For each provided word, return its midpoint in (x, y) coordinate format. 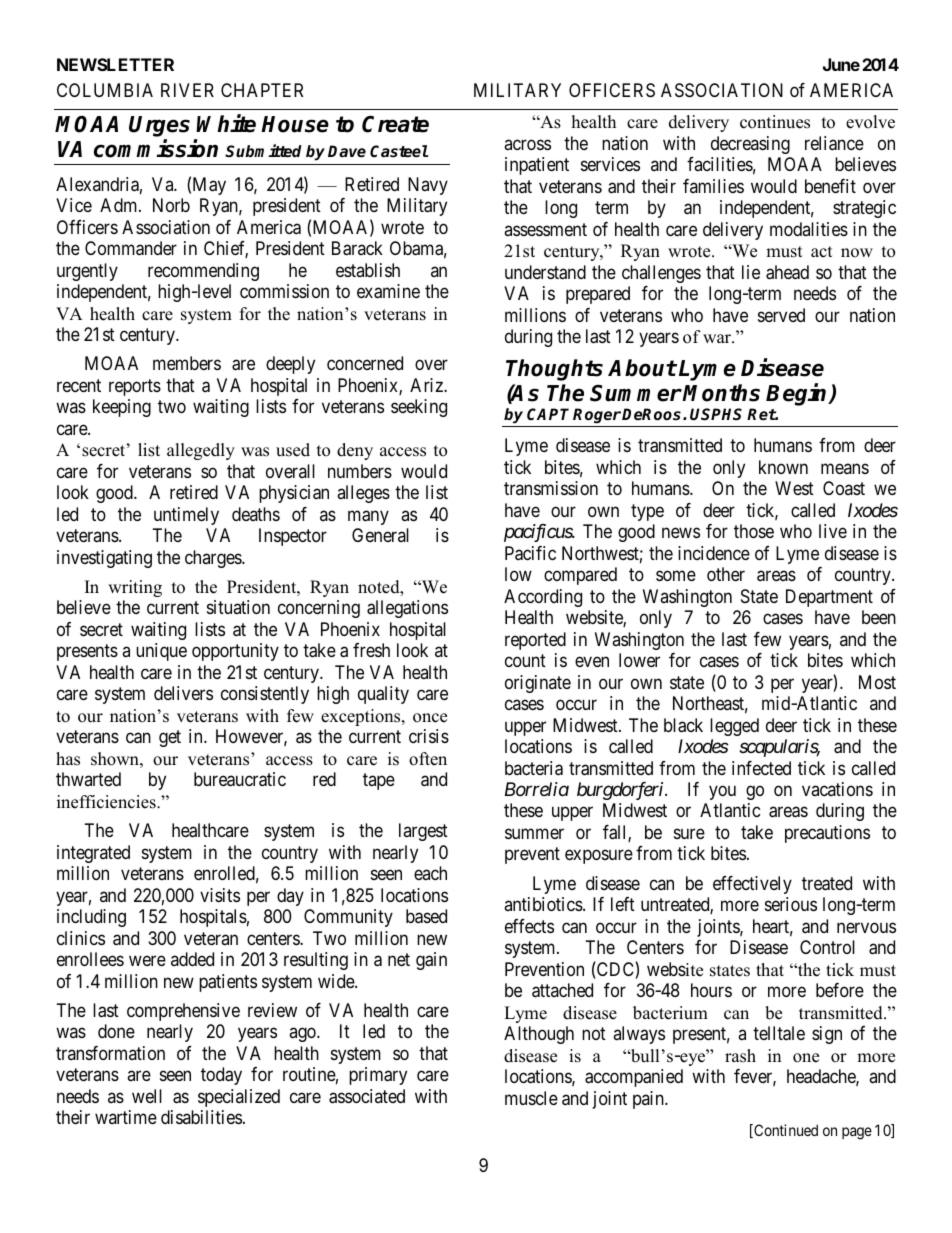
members (187, 363)
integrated (93, 854)
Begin (798, 394)
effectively (752, 885)
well (147, 1096)
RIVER (187, 90)
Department (829, 598)
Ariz (427, 385)
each (430, 873)
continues (775, 122)
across (527, 144)
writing (135, 588)
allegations (407, 609)
